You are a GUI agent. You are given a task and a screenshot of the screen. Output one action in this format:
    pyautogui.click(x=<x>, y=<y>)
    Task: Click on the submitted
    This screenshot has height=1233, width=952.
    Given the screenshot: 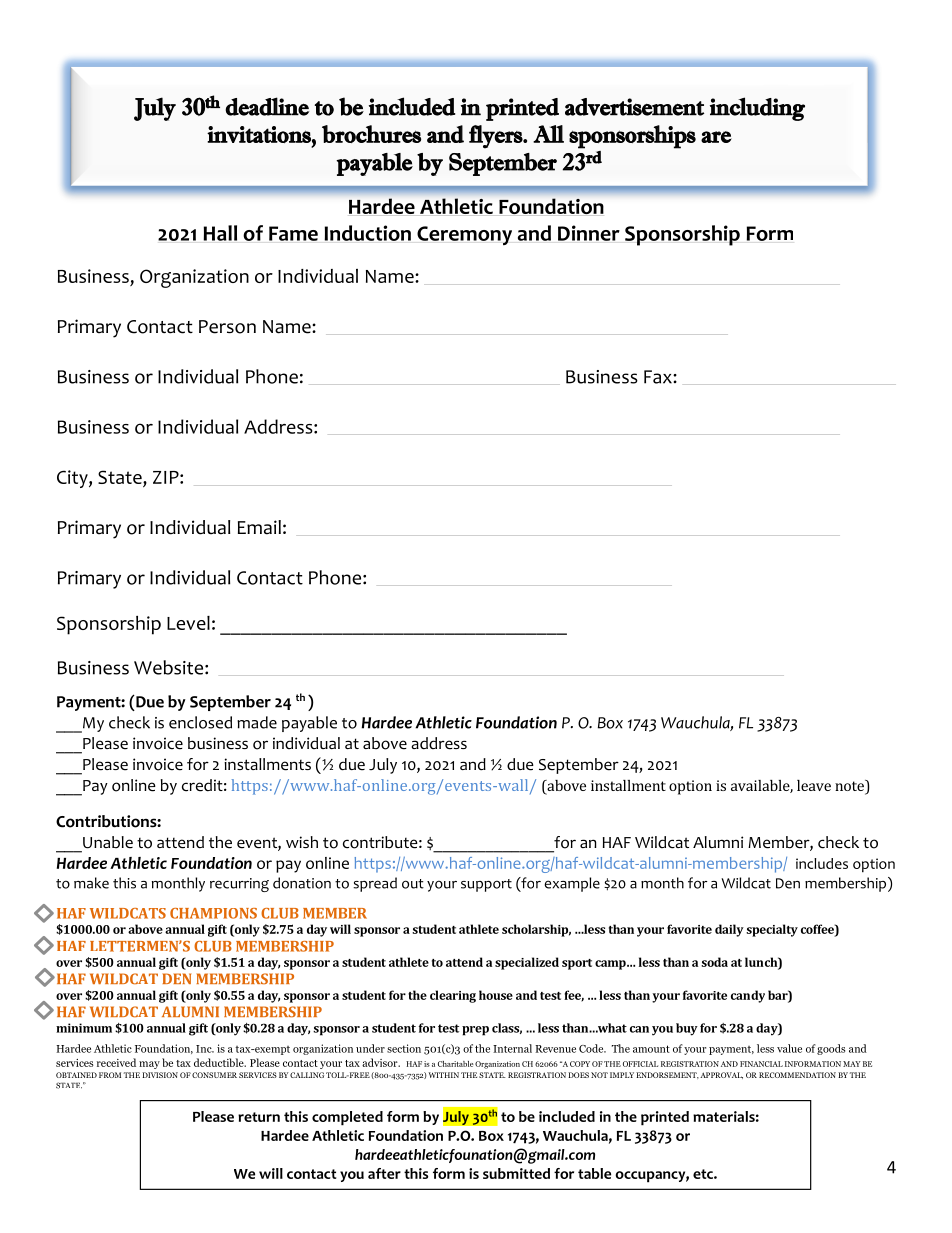 What is the action you would take?
    pyautogui.click(x=516, y=1173)
